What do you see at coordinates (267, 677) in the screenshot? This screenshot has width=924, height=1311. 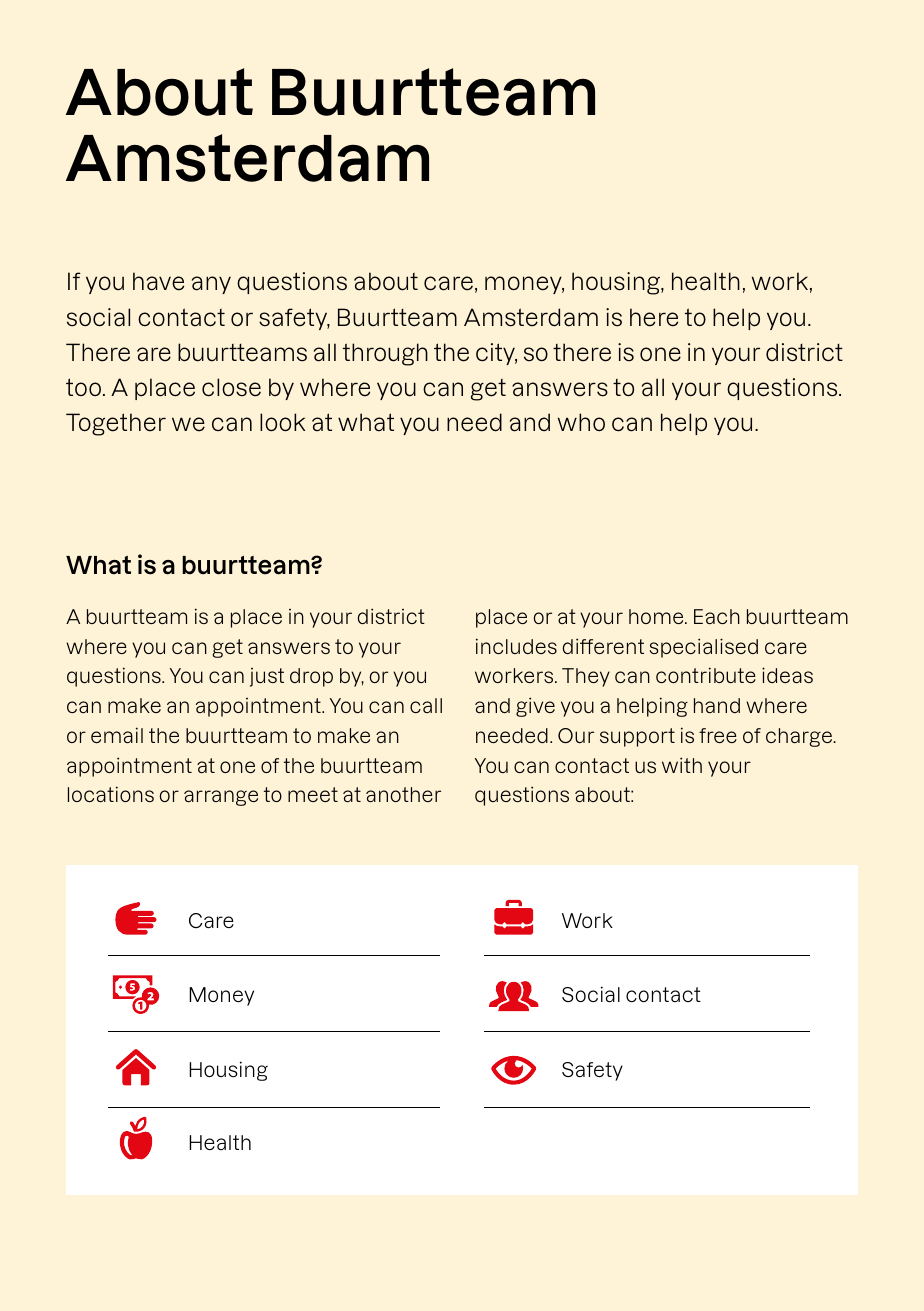 I see `just` at bounding box center [267, 677].
